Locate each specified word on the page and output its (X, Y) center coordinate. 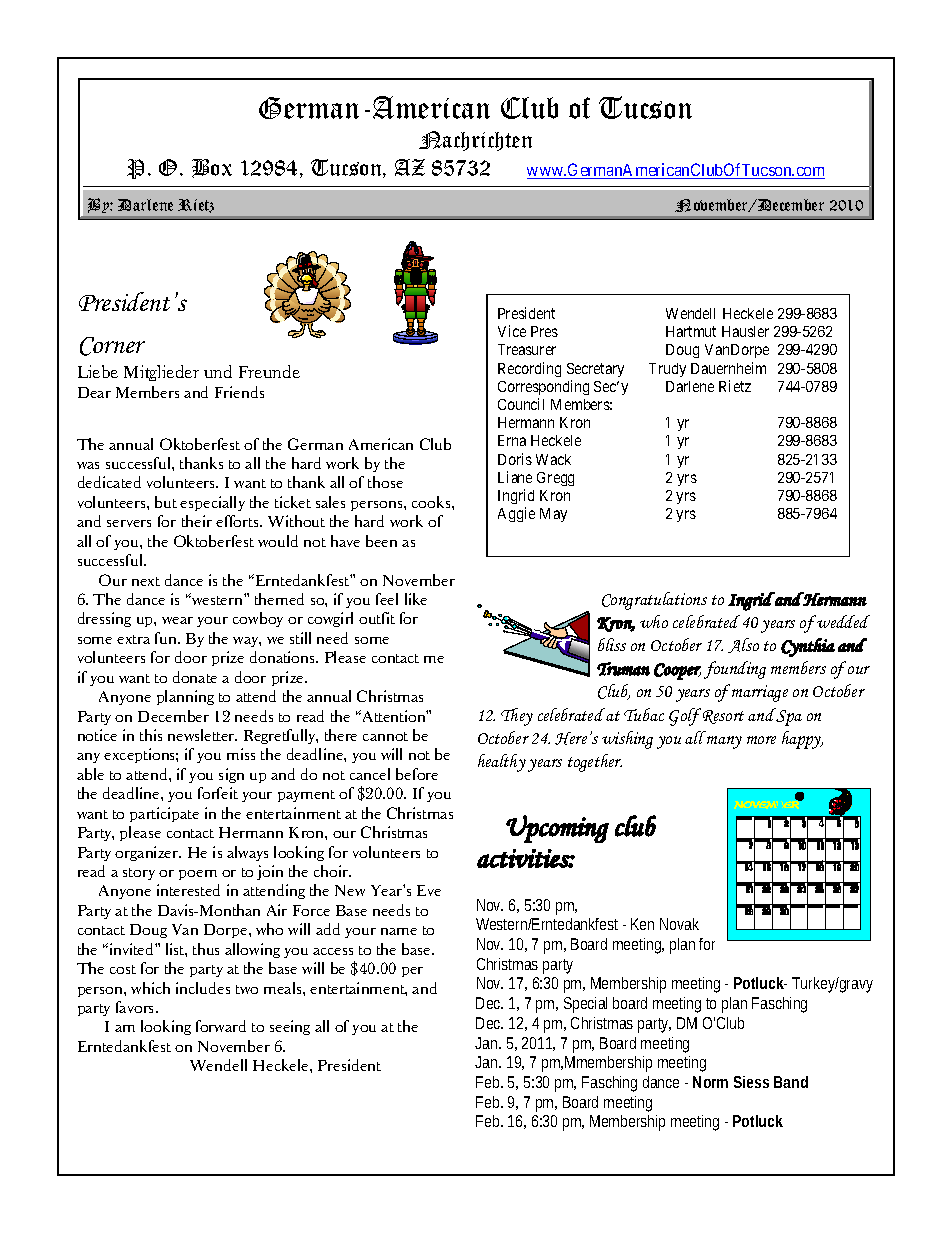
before (417, 774)
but (166, 502)
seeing (290, 1027)
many (724, 742)
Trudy (667, 370)
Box (212, 168)
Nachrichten (475, 141)
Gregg (555, 479)
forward (221, 1026)
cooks (432, 502)
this (151, 735)
